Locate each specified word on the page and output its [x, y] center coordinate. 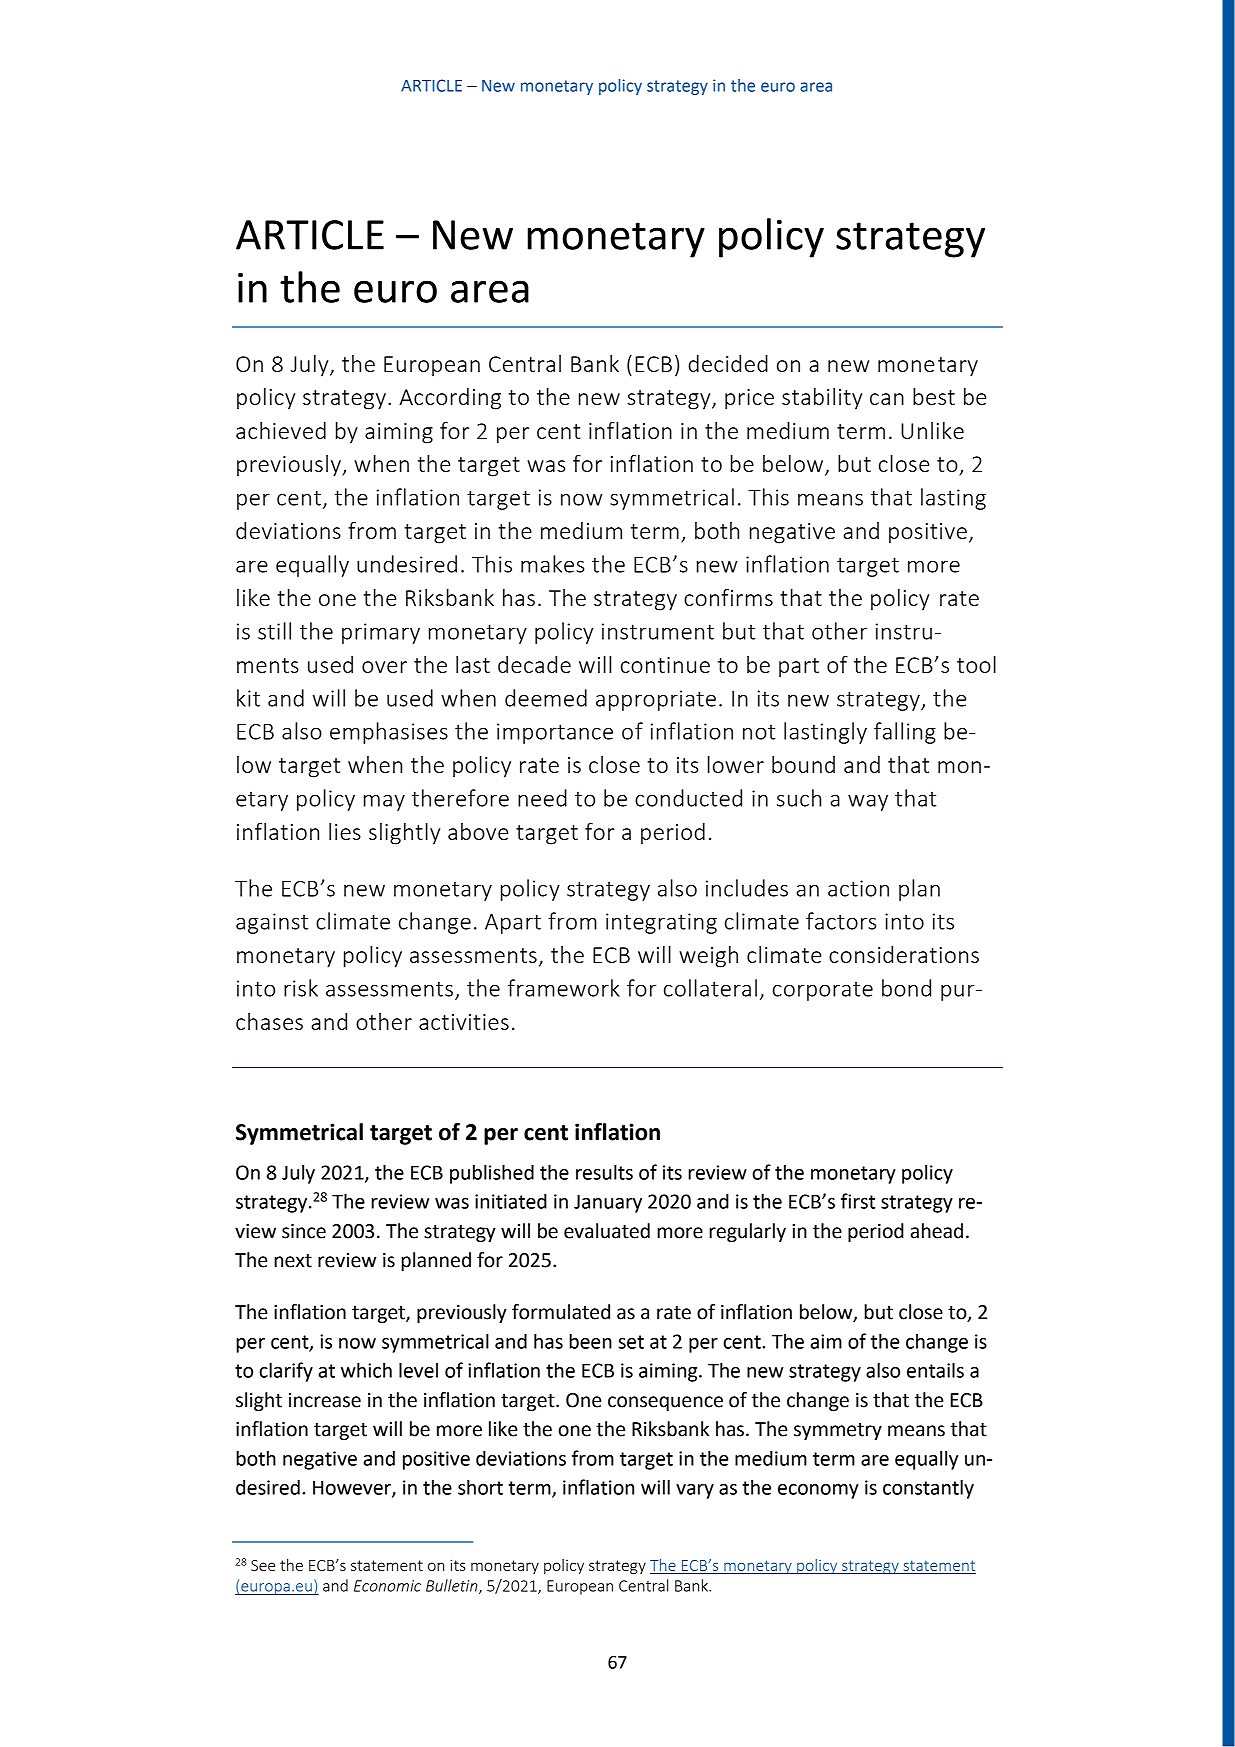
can [887, 399]
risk [301, 988]
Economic [387, 1586]
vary [695, 1491]
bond [906, 988]
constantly [928, 1489]
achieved [281, 430]
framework [564, 988]
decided [728, 363]
